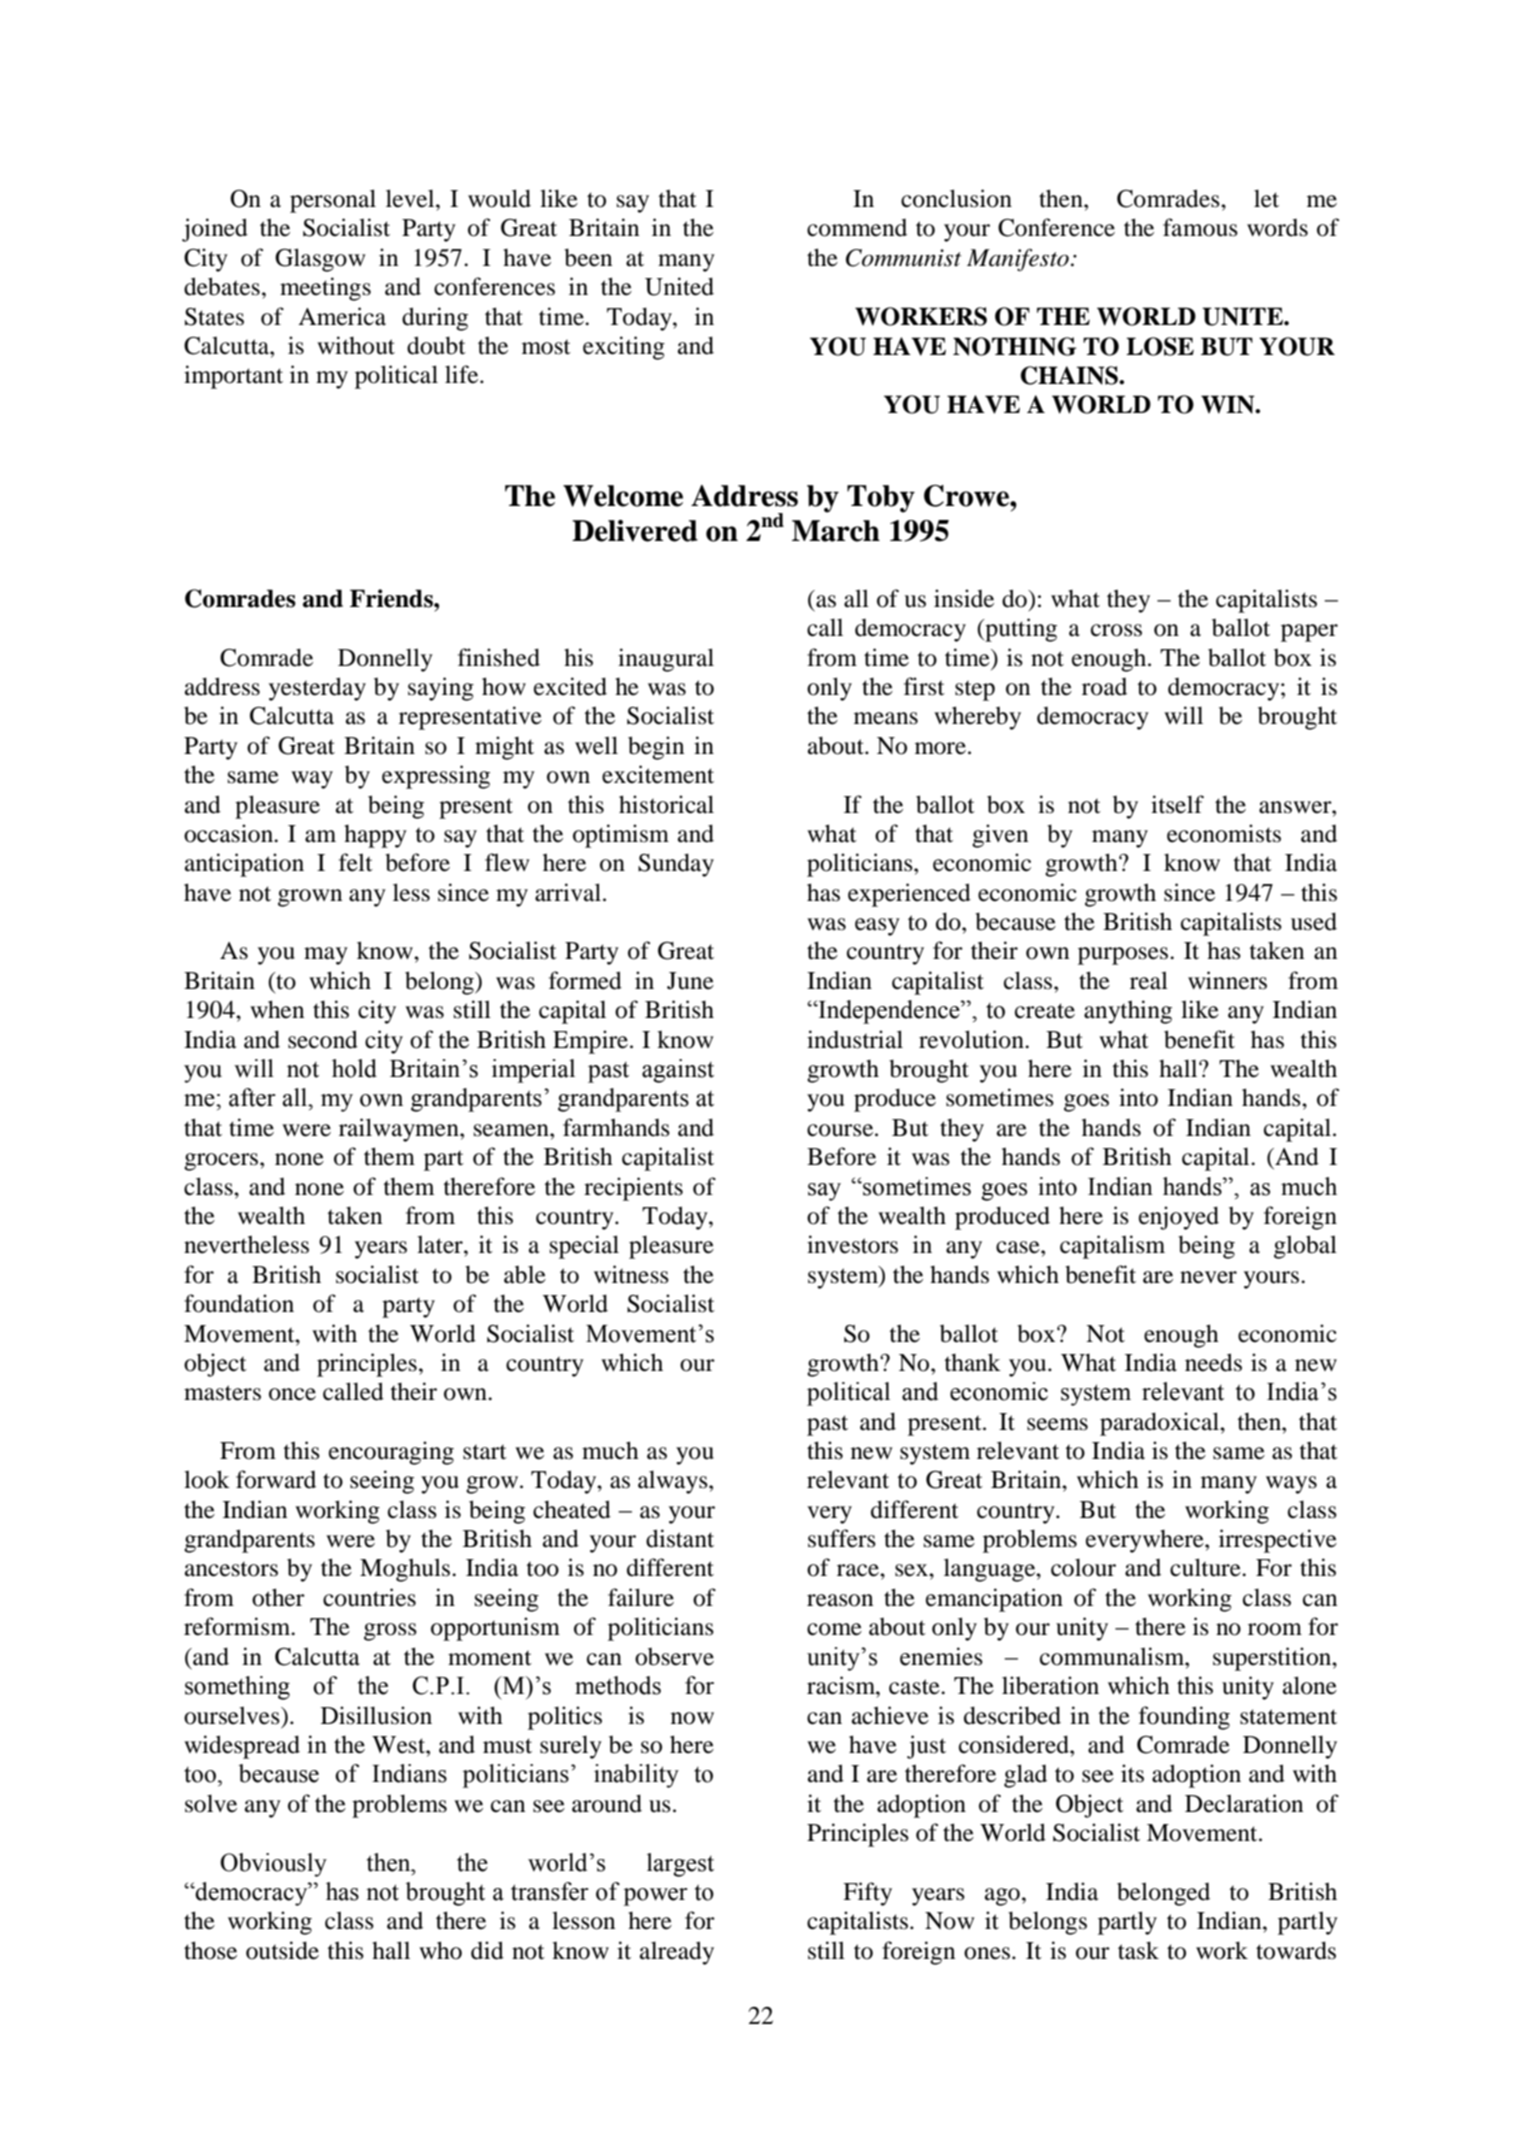  I want to click on Obviously, so click(273, 1865).
